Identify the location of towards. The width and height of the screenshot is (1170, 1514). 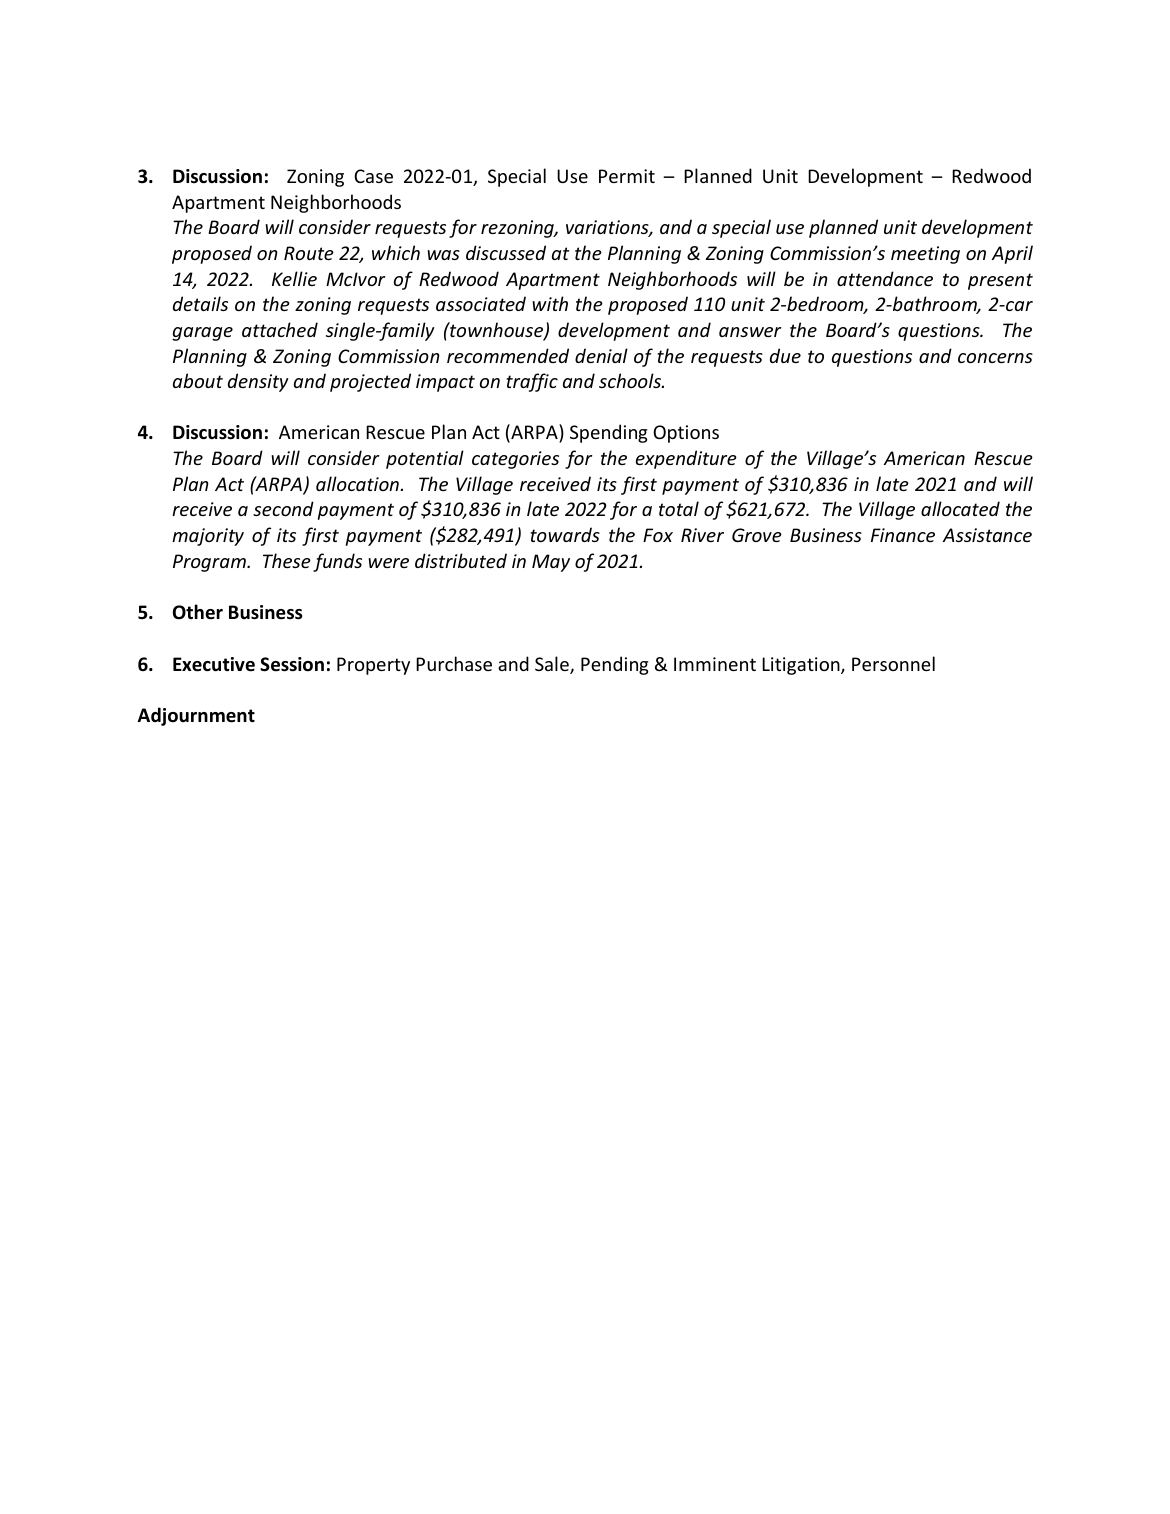
(565, 534).
